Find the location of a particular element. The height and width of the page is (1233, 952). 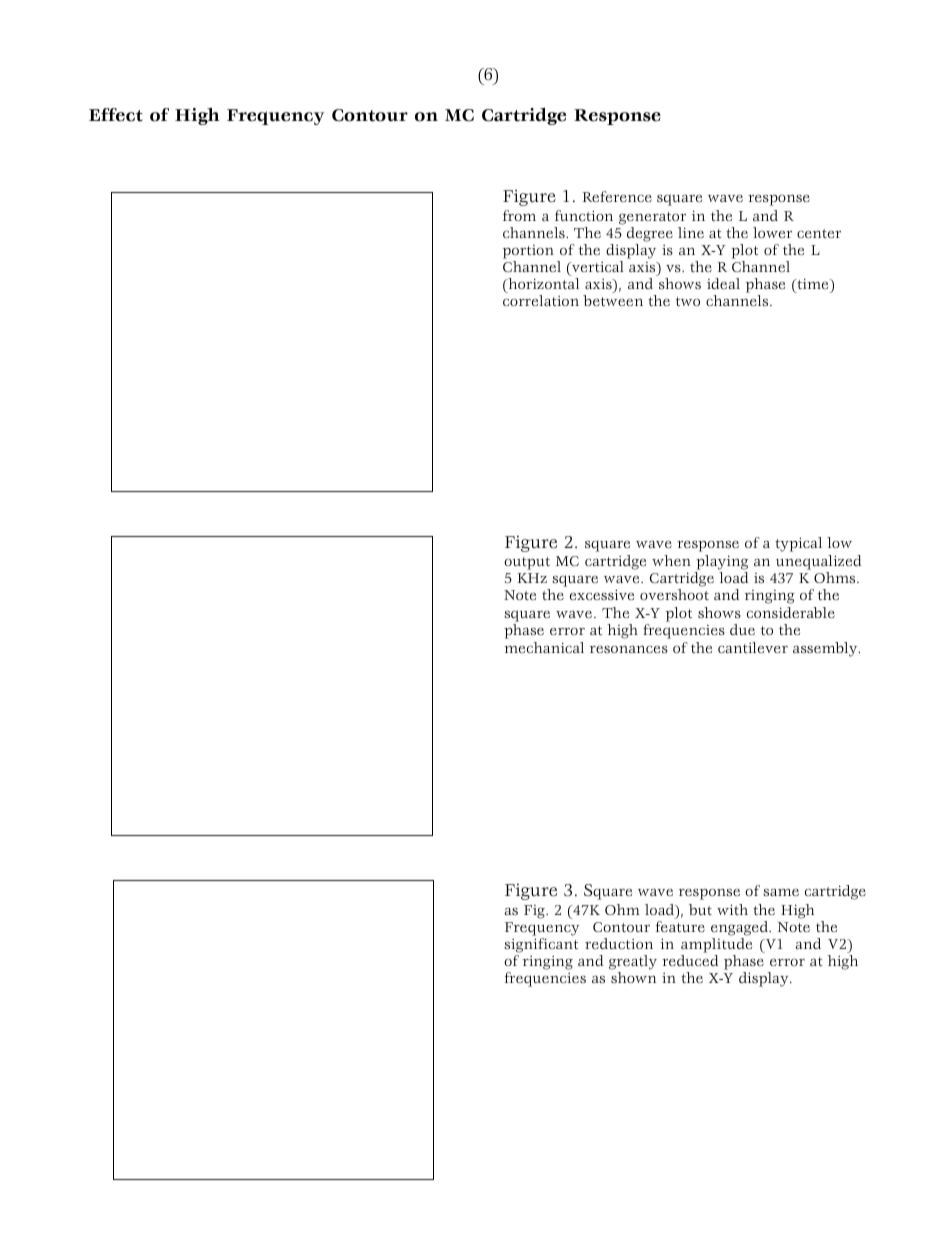

correlation is located at coordinates (541, 300).
